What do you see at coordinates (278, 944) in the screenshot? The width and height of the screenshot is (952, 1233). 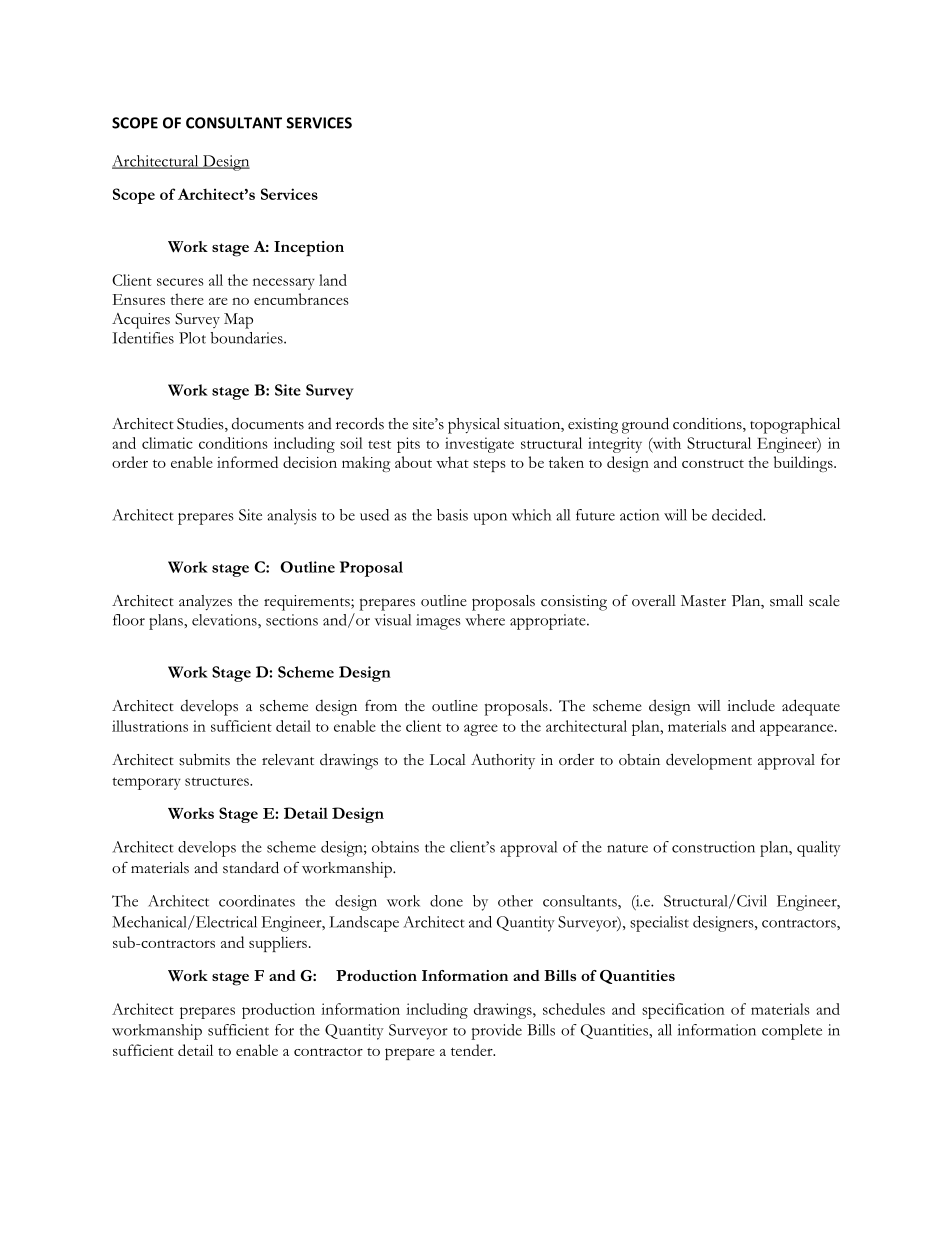 I see `suppliers` at bounding box center [278, 944].
